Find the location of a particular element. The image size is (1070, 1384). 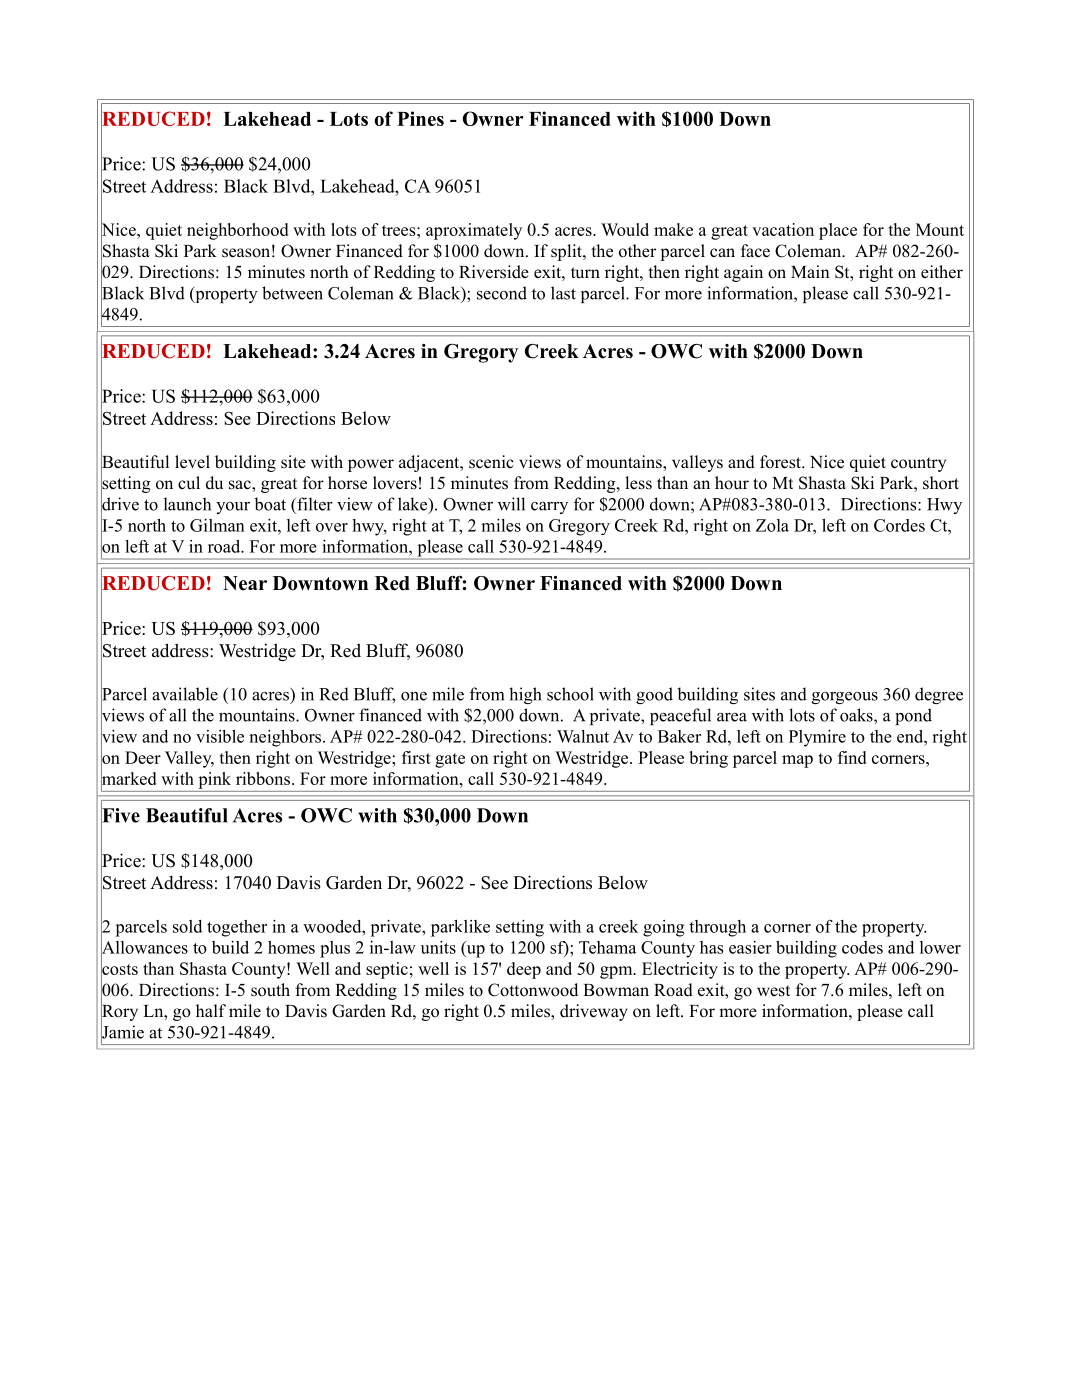

Cottonwood is located at coordinates (533, 990).
